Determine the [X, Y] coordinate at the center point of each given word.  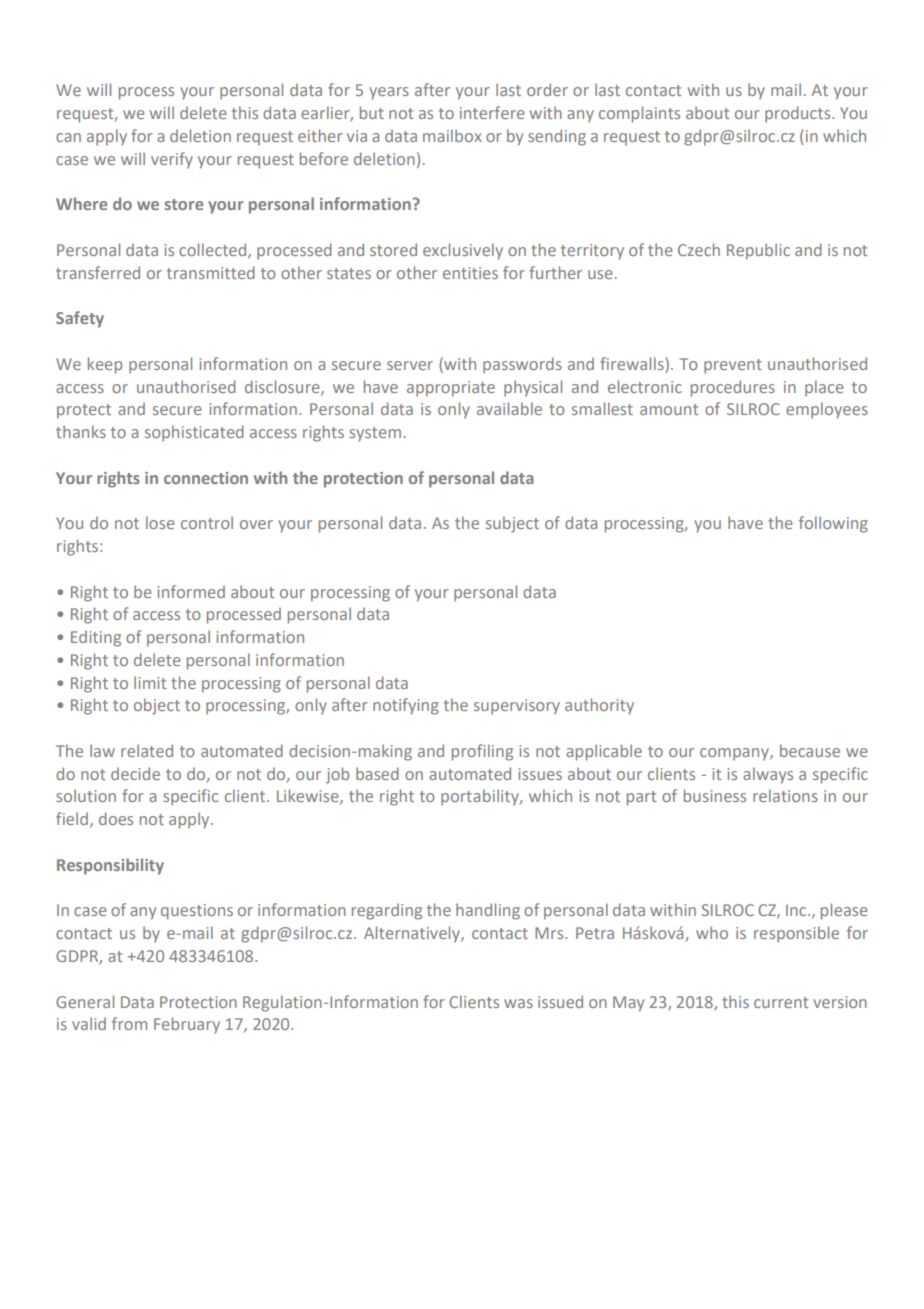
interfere [492, 112]
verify [172, 160]
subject [512, 524]
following [833, 524]
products [799, 114]
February [187, 1025]
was [518, 1003]
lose [160, 522]
